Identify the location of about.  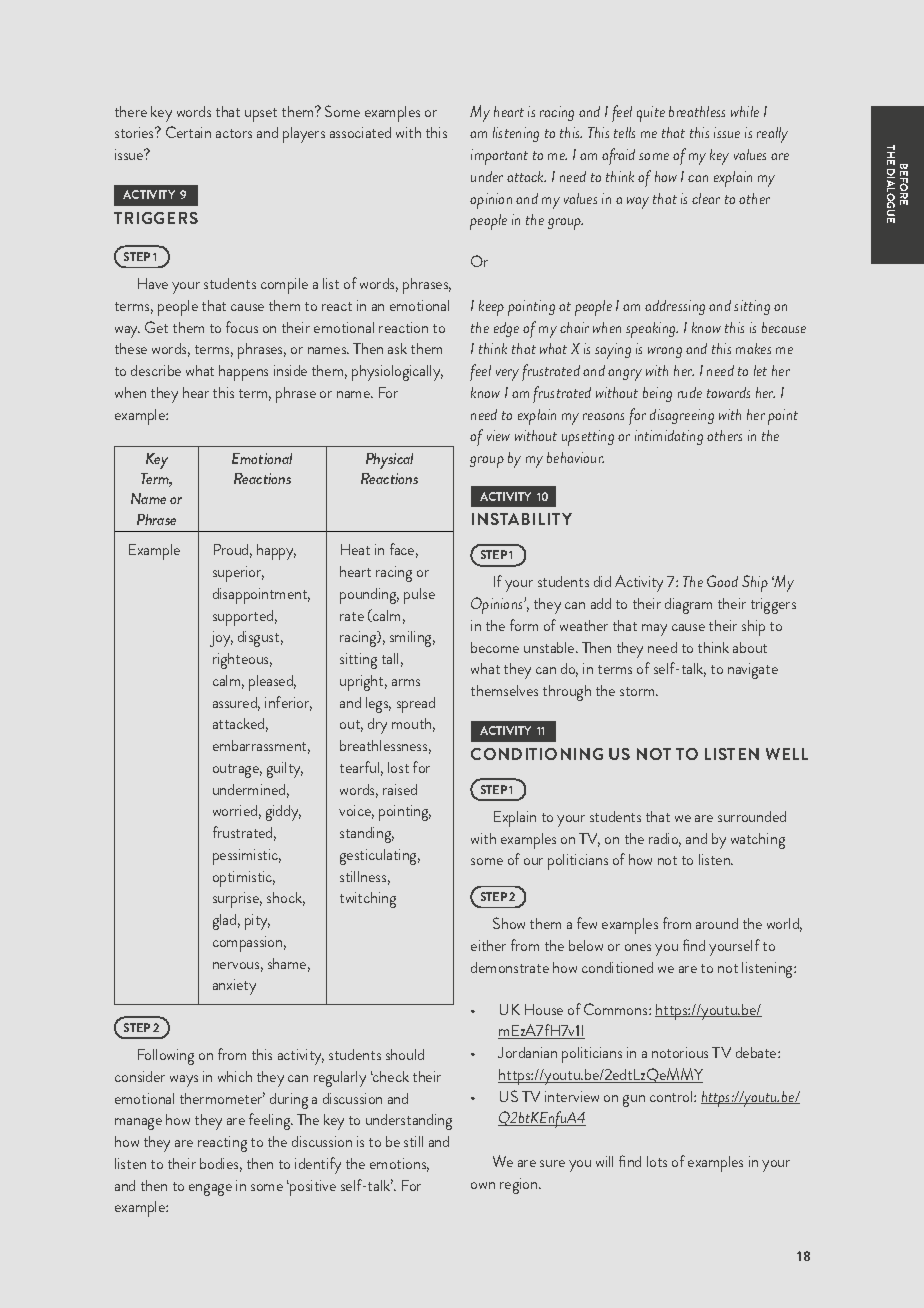
(750, 647).
